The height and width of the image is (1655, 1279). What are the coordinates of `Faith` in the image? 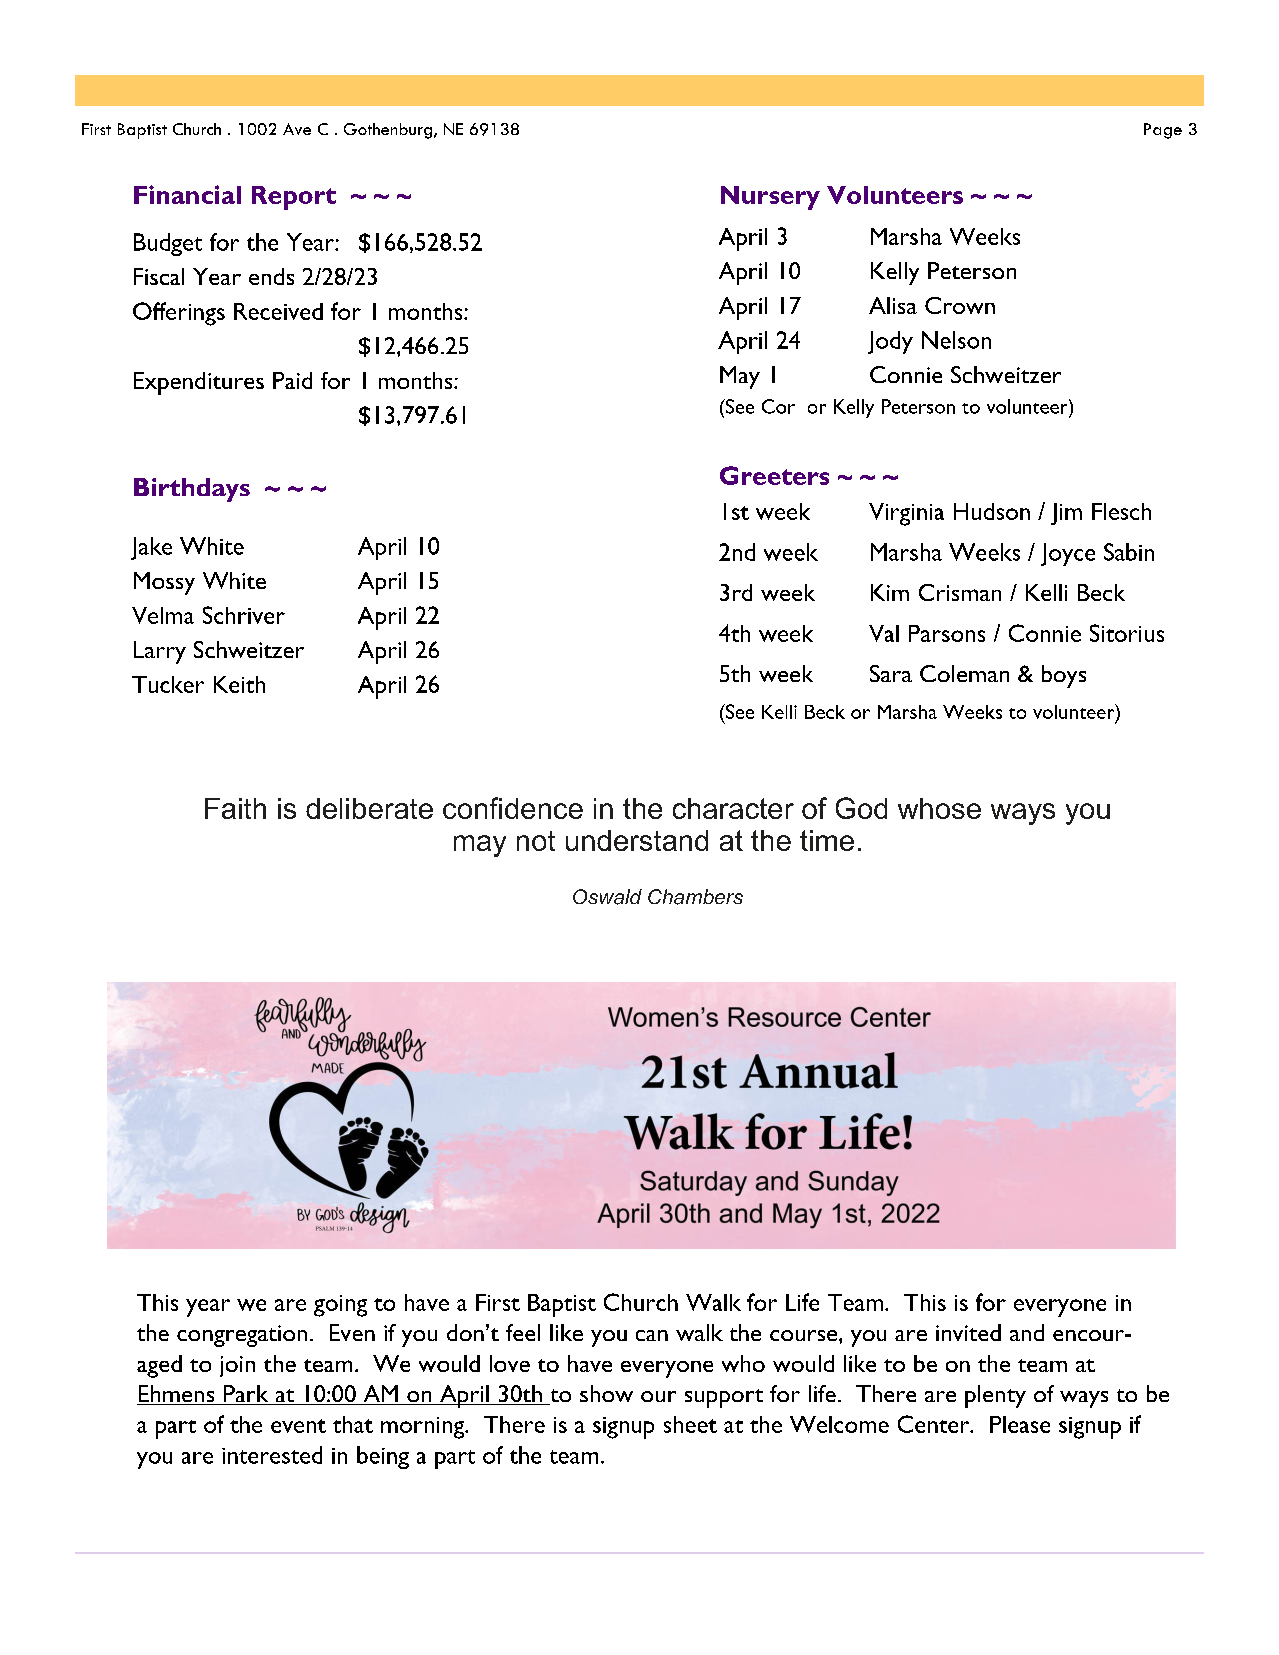 It's located at (235, 808).
